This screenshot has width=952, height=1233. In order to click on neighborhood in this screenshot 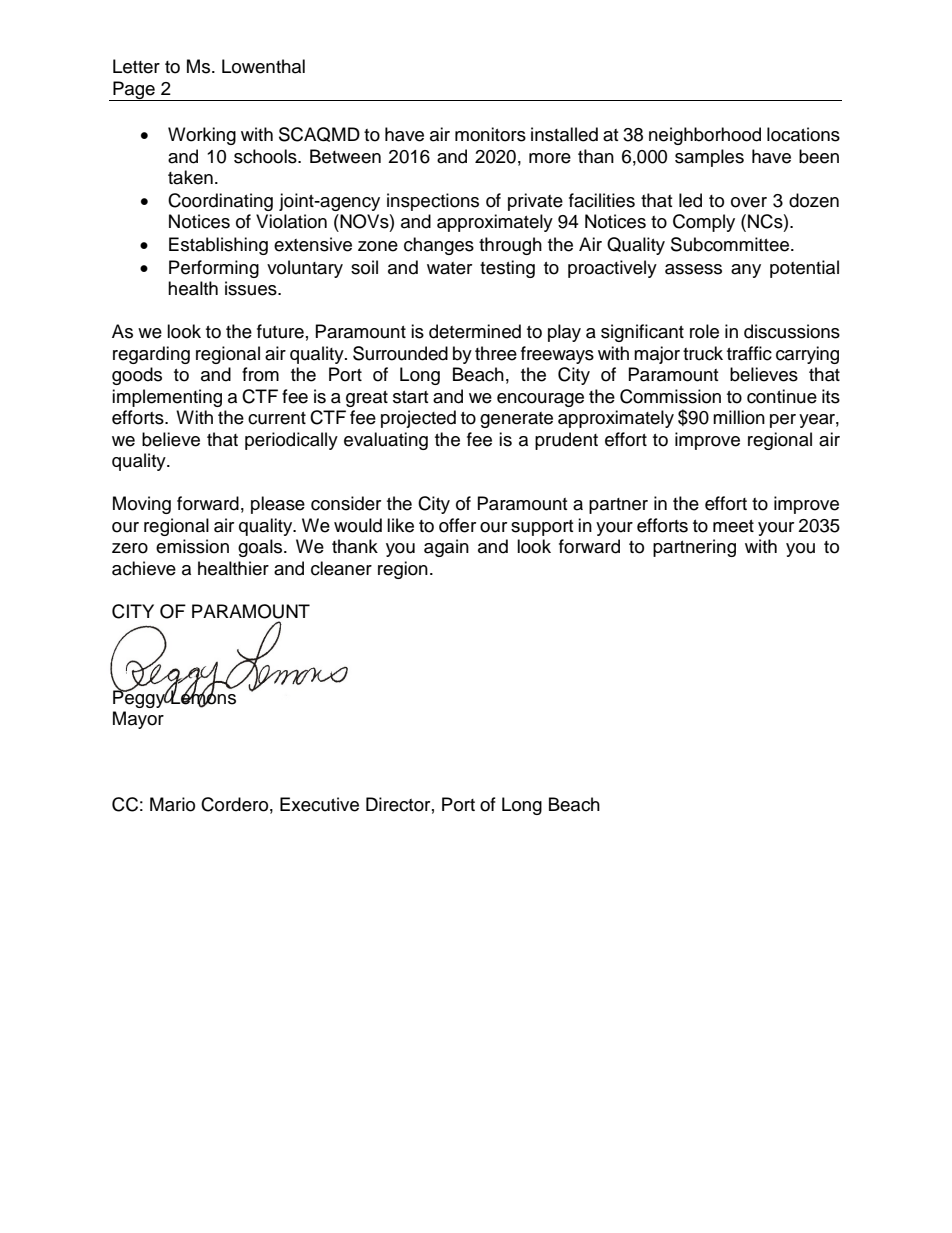, I will do `click(705, 136)`.
